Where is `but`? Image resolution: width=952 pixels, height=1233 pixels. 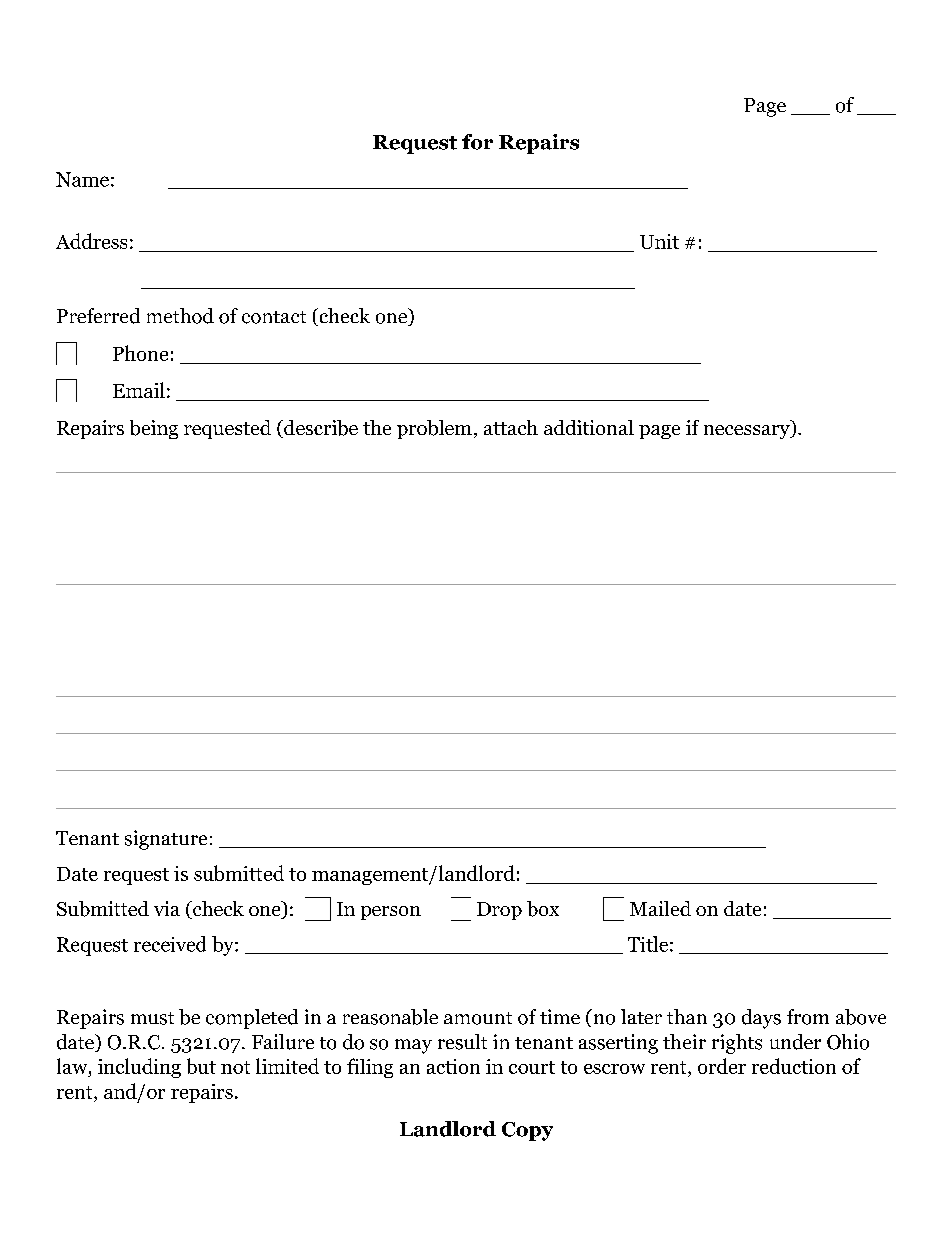
but is located at coordinates (201, 1066).
